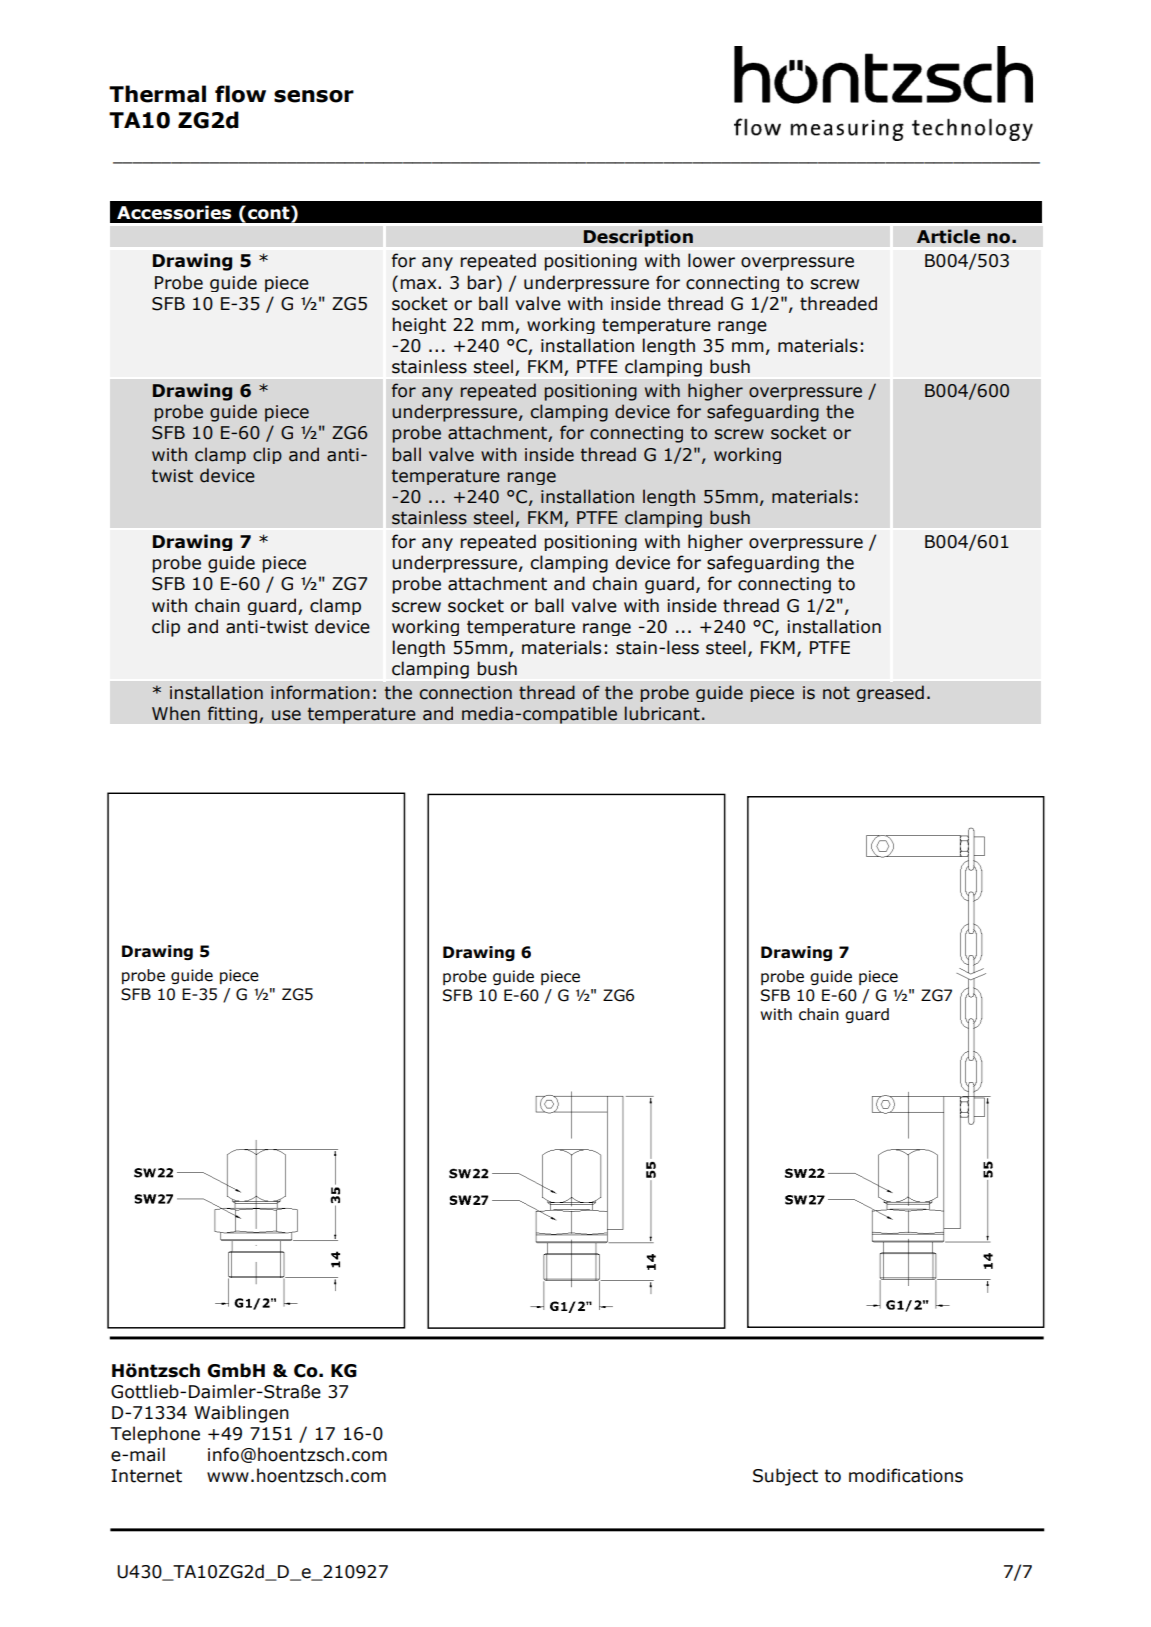 The width and height of the image is (1151, 1627). I want to click on Subject, so click(785, 1477).
